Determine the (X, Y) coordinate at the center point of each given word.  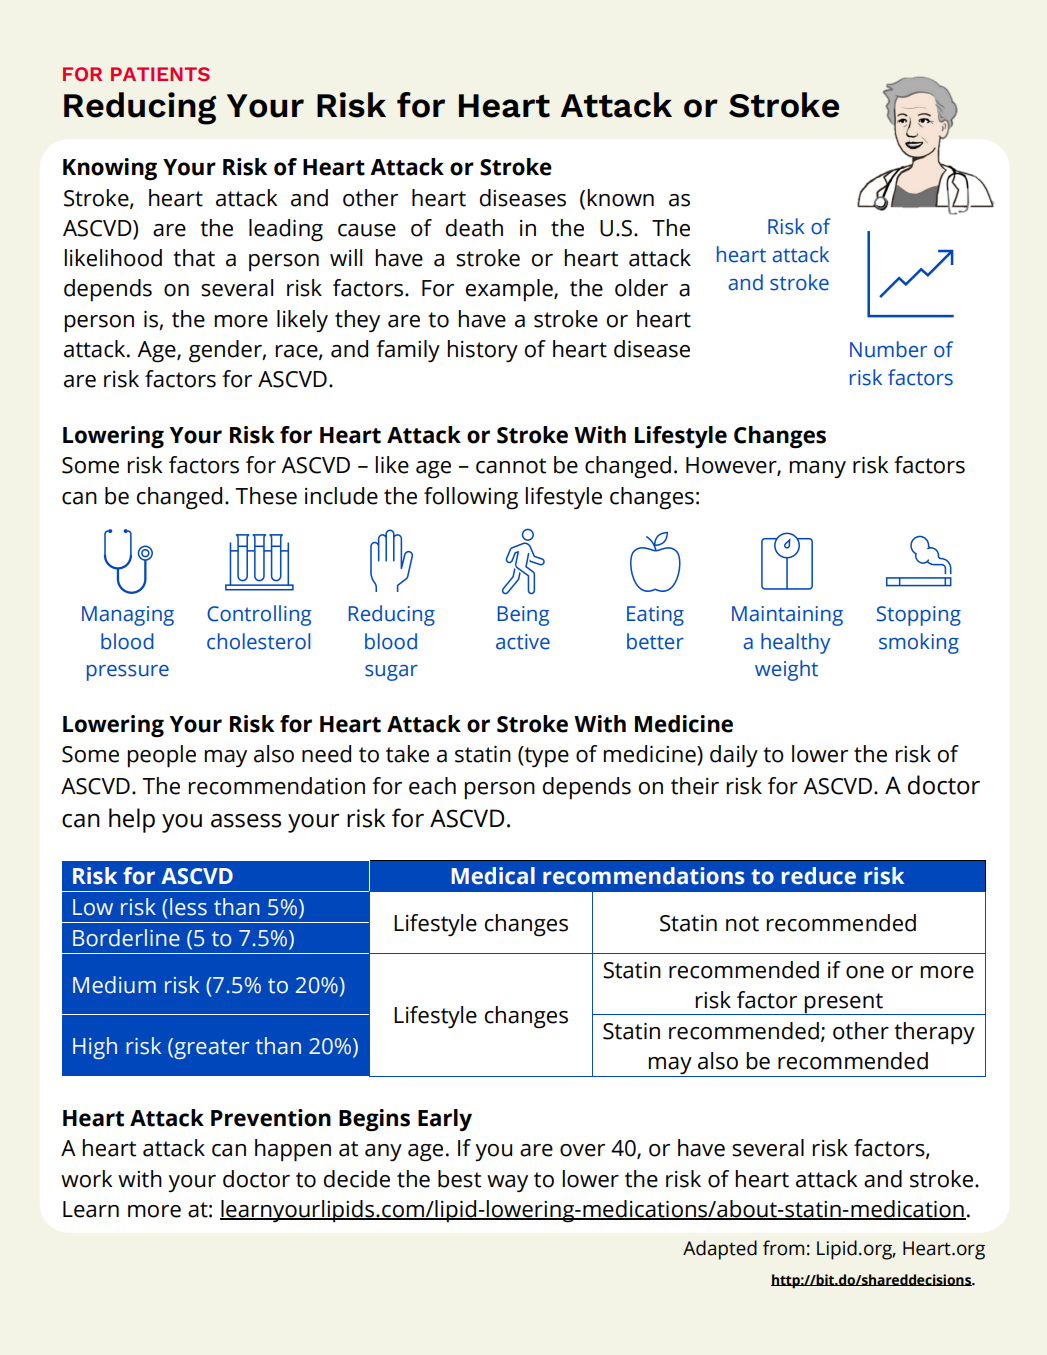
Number (888, 349)
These (266, 496)
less (188, 907)
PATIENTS (160, 74)
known (620, 198)
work (86, 1179)
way (507, 1183)
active (523, 642)
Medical (493, 876)
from (783, 1248)
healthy (796, 643)
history (482, 351)
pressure (128, 673)
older (641, 288)
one (865, 972)
